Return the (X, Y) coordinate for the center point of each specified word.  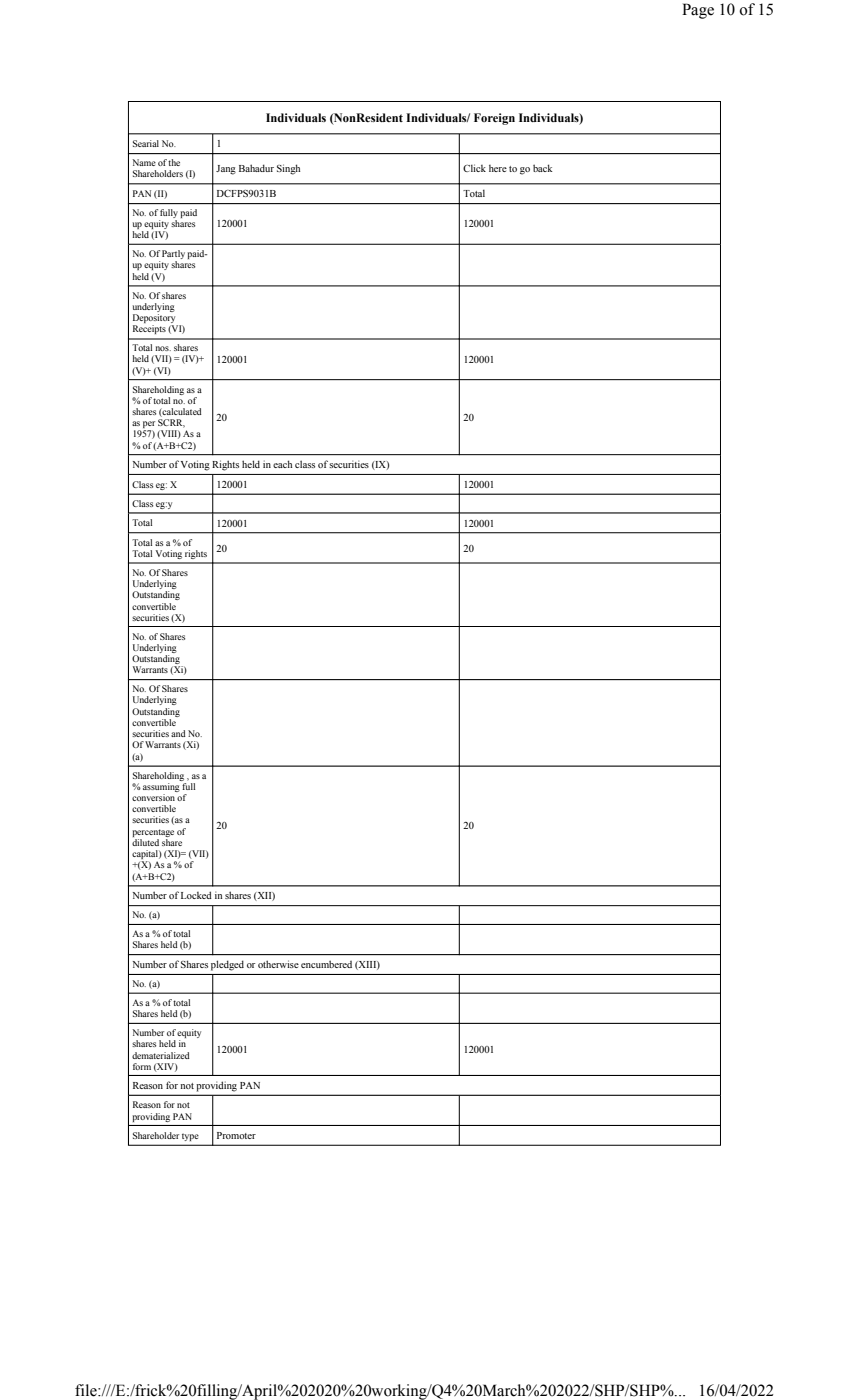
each (282, 464)
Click (474, 168)
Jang (226, 170)
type (190, 1137)
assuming (161, 787)
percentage (153, 833)
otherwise (278, 964)
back (542, 168)
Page (698, 11)
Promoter (236, 1135)
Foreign (494, 119)
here (498, 168)
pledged (227, 965)
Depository (155, 320)
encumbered (326, 964)
